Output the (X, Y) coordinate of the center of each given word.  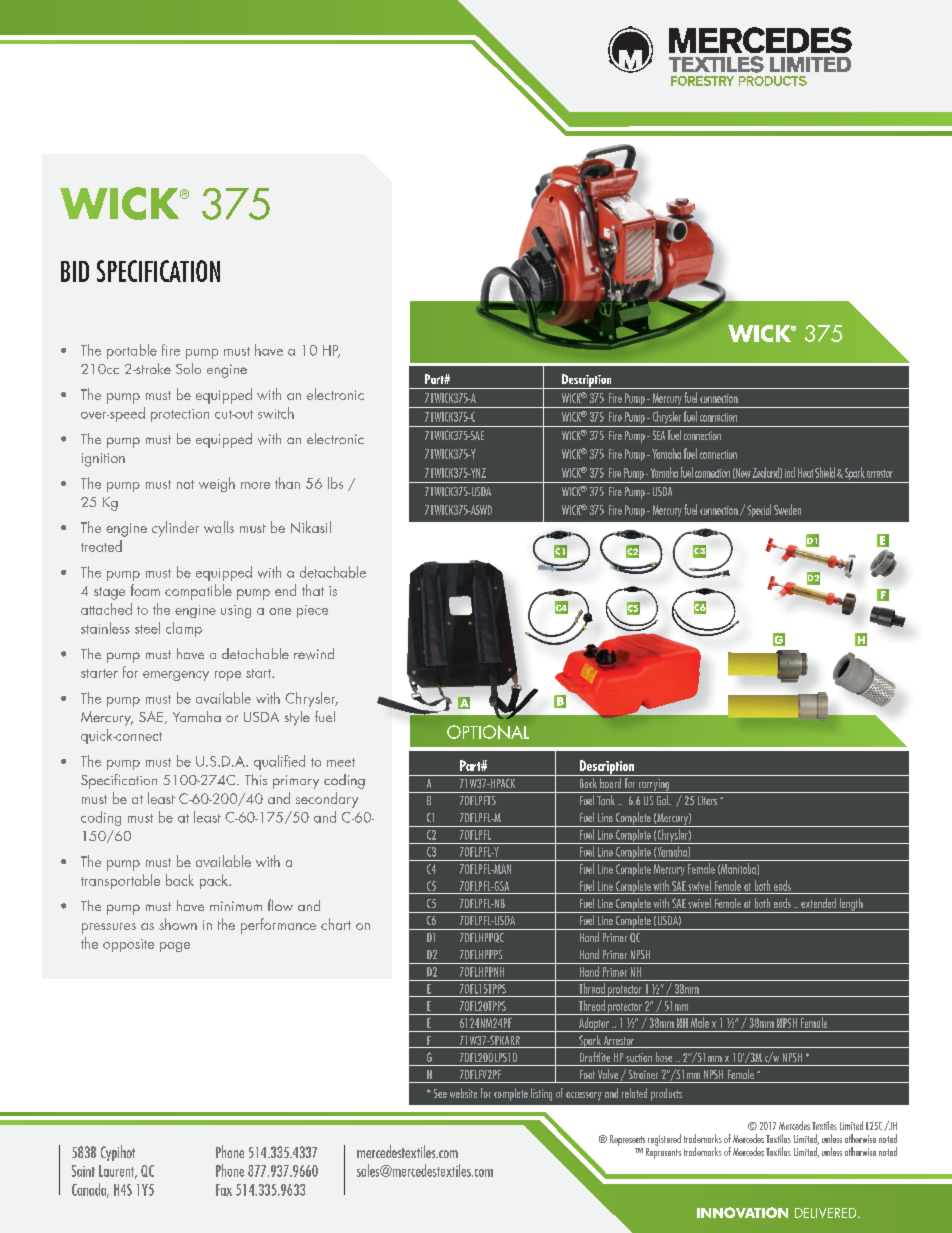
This (256, 779)
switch (276, 413)
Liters (707, 800)
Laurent (118, 1172)
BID (75, 271)
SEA (659, 435)
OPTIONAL (488, 732)
